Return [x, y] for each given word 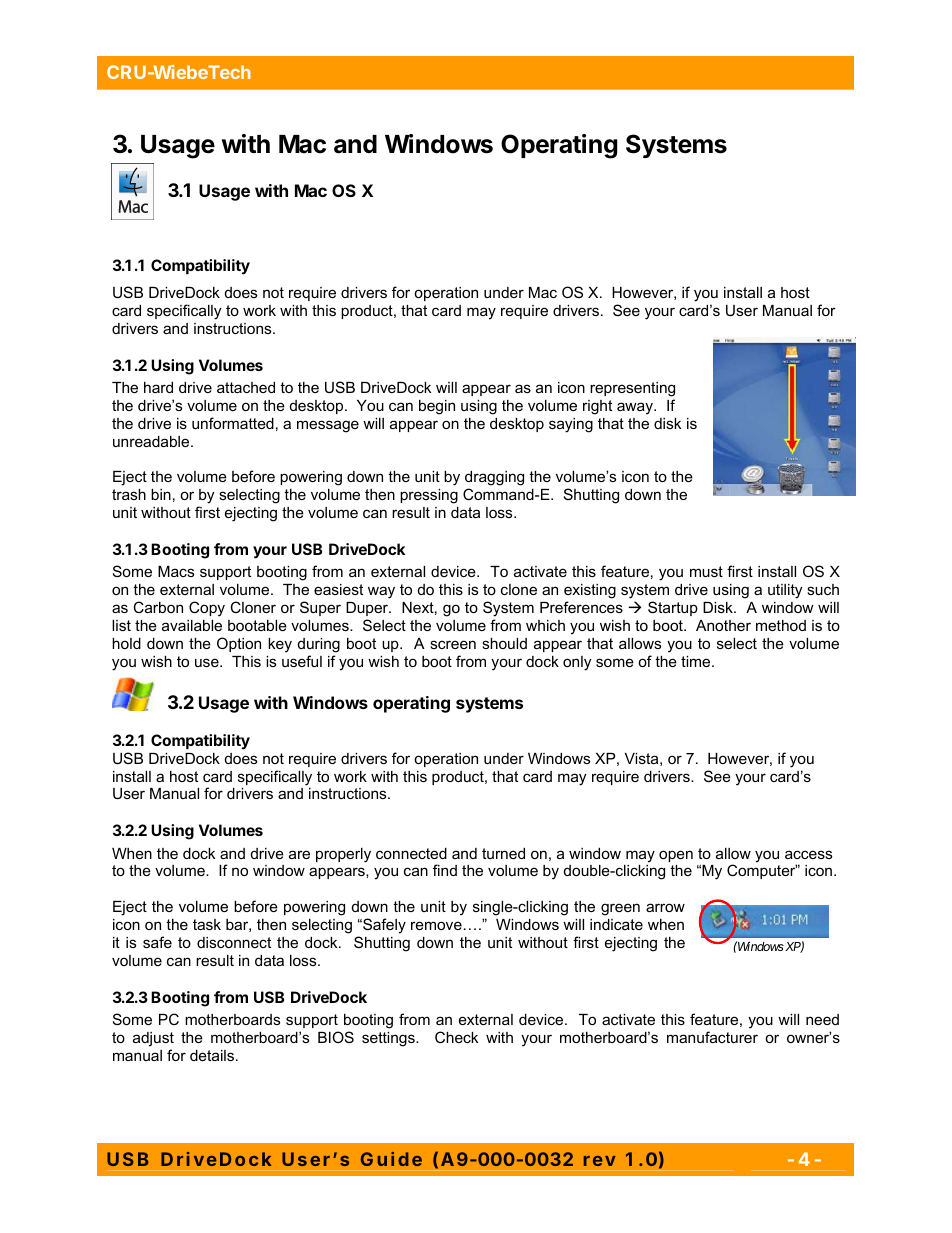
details [213, 1055]
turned [503, 853]
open [676, 856]
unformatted [233, 423]
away [636, 408]
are [299, 854]
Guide [391, 1159]
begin [437, 407]
